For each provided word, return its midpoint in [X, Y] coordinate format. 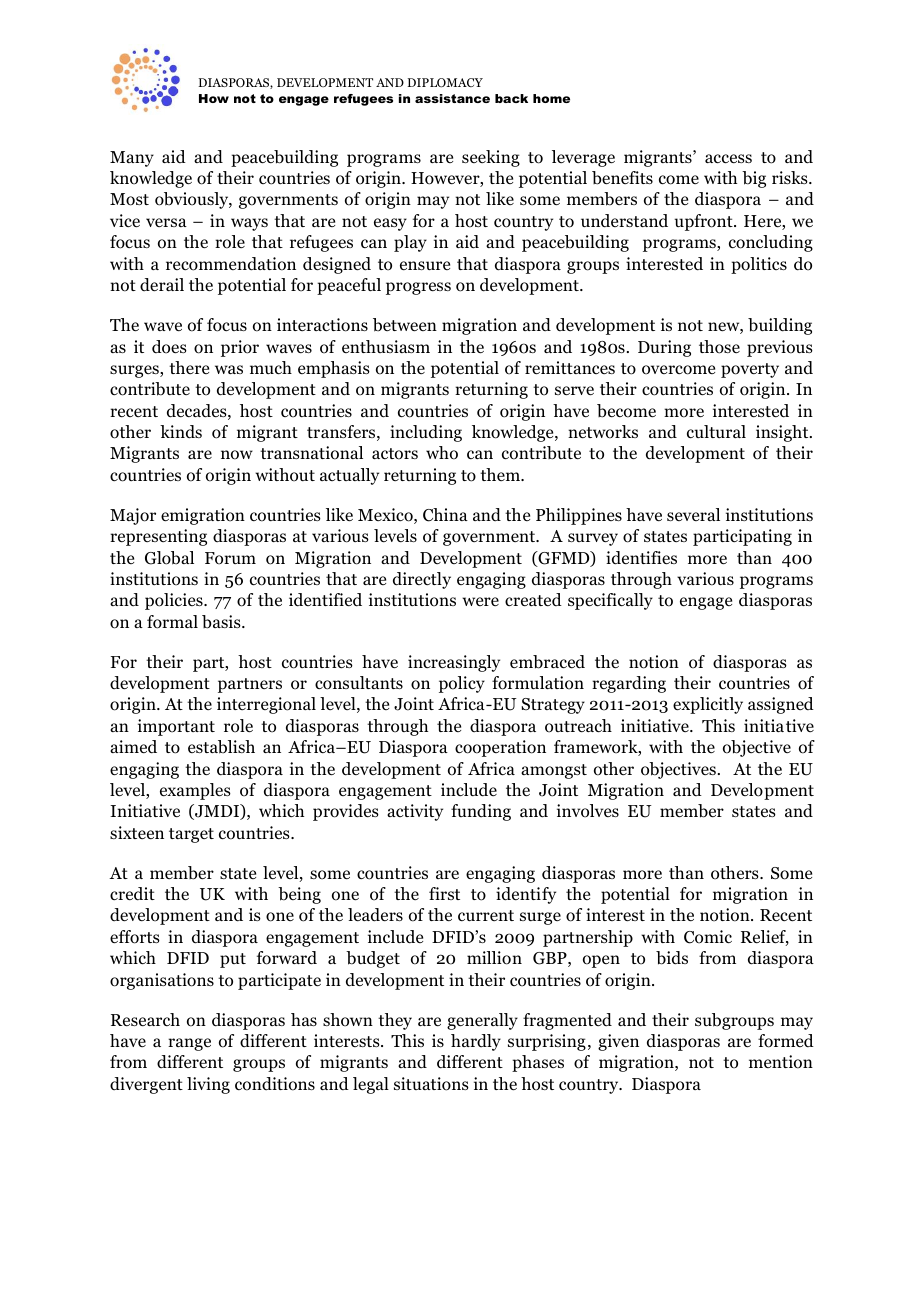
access [728, 159]
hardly [476, 1042]
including [426, 433]
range [189, 1044]
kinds [181, 432]
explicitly [708, 705]
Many [132, 159]
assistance [452, 98]
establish [221, 747]
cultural [716, 432]
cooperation [500, 748]
